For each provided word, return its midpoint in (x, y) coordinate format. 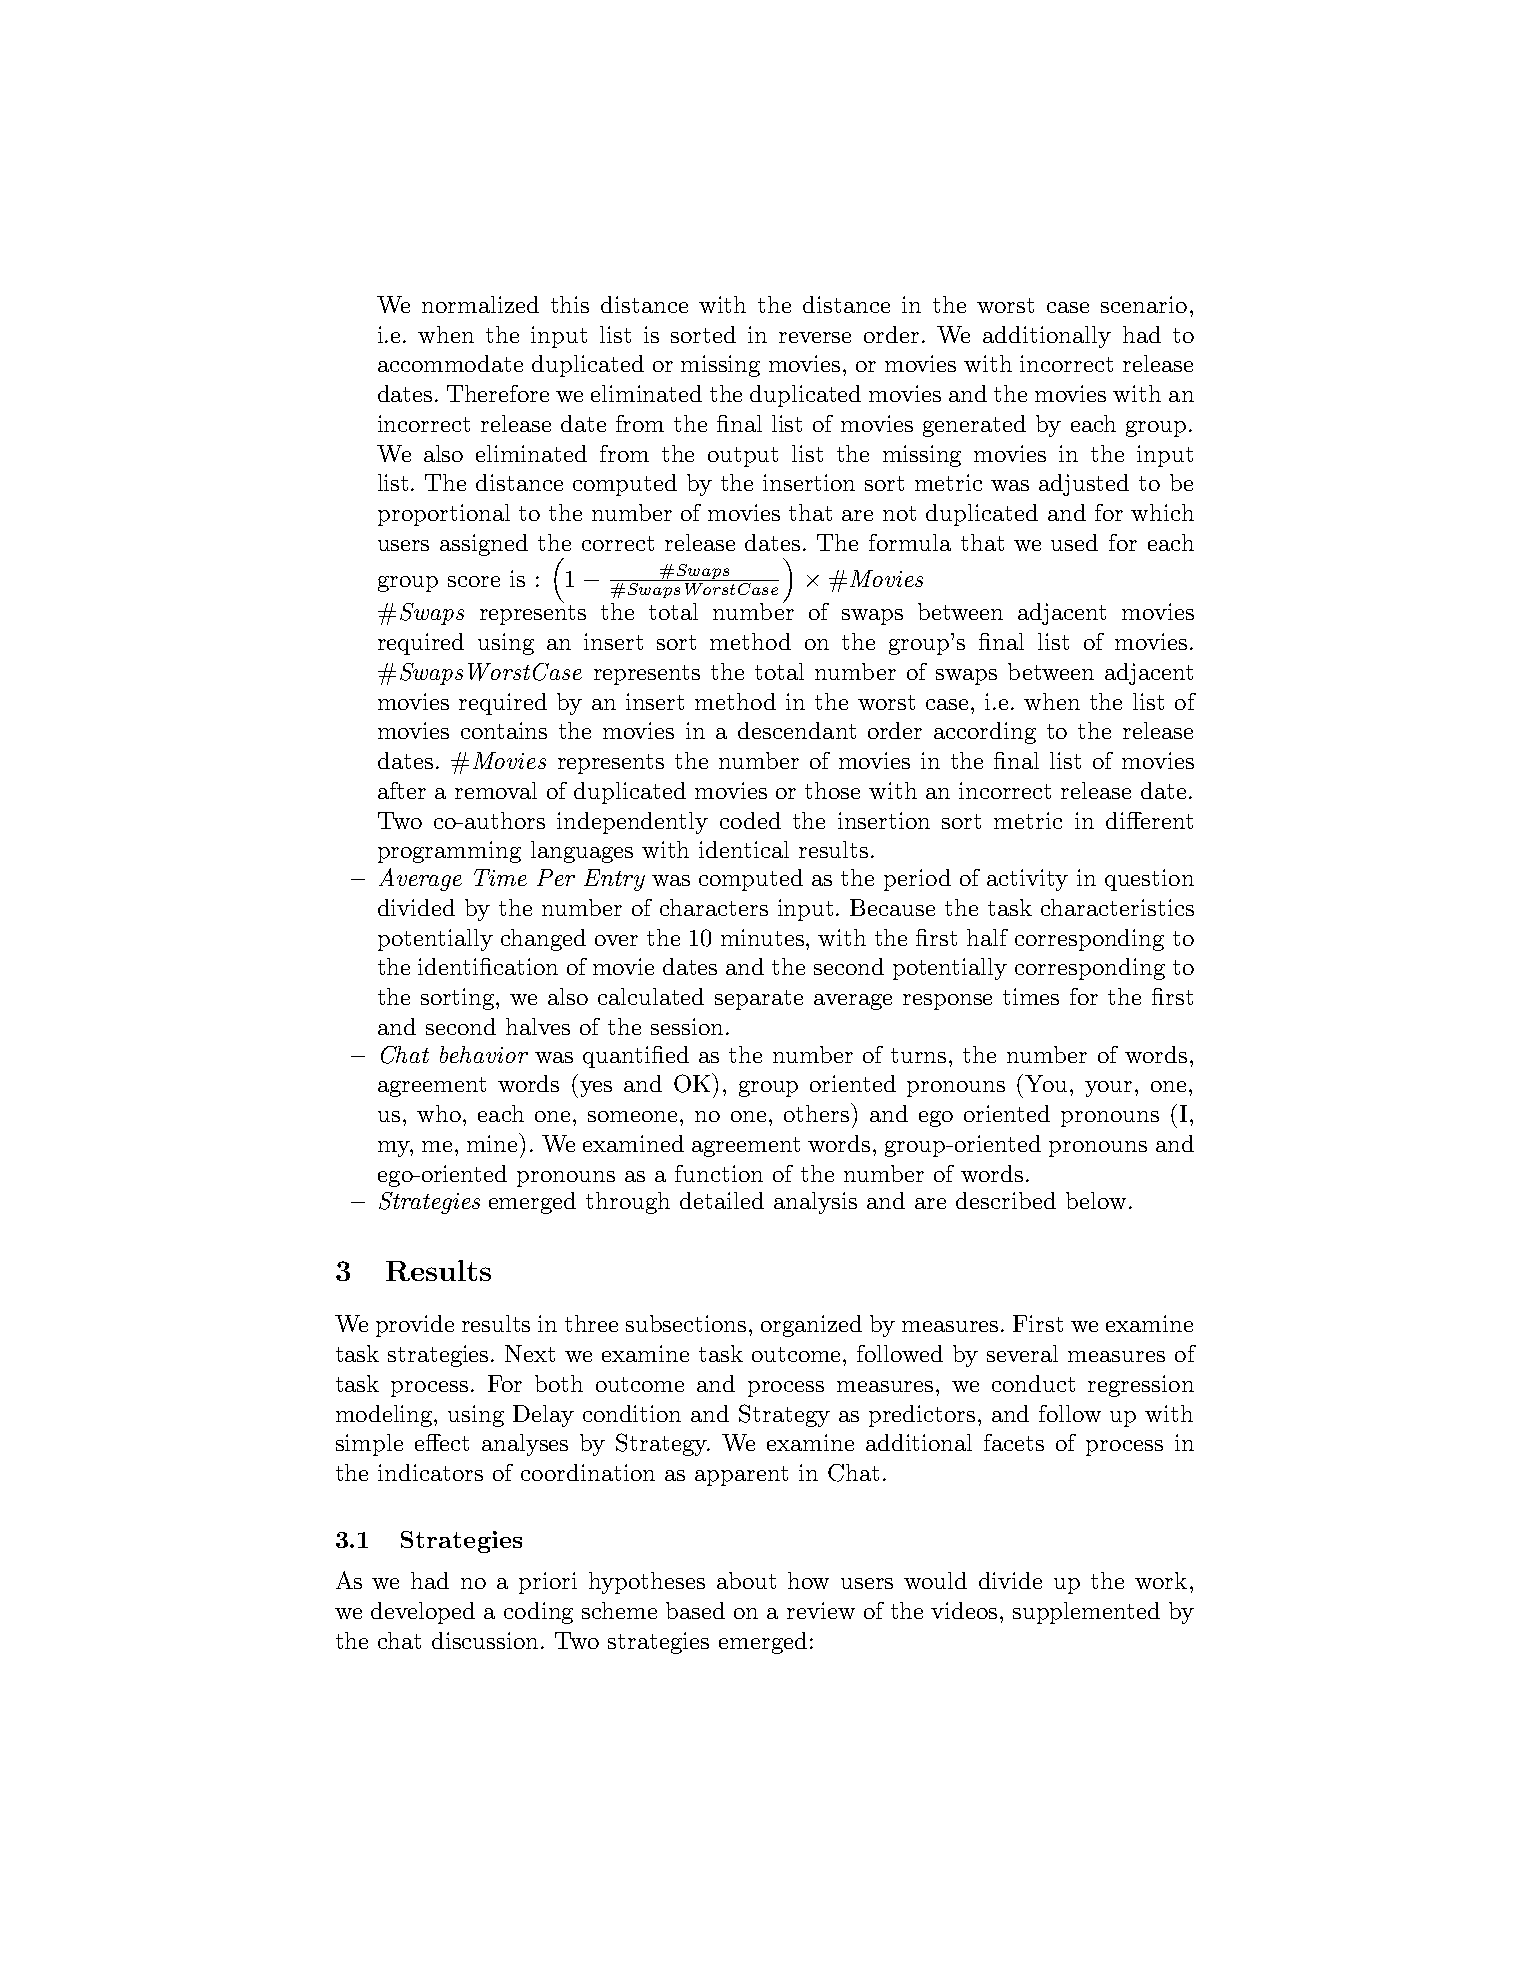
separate (759, 1000)
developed (423, 1613)
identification (488, 966)
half (987, 937)
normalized (480, 304)
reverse (815, 337)
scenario (1144, 304)
